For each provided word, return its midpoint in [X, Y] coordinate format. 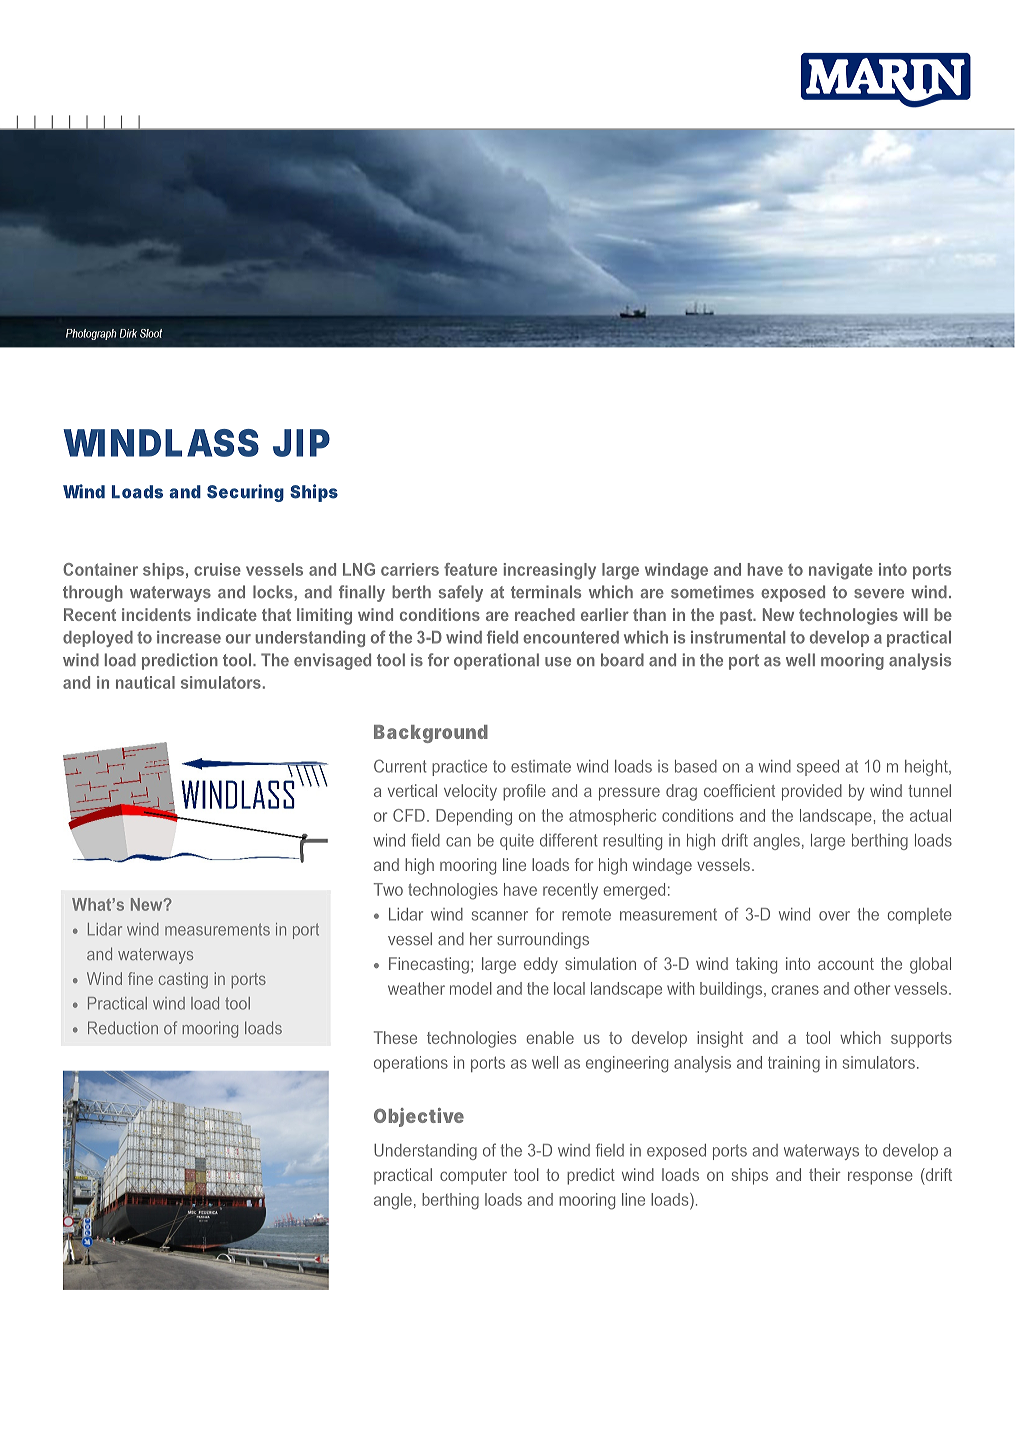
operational [496, 661]
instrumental [738, 637]
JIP [301, 443]
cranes [795, 990]
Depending [474, 817]
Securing [245, 493]
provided [812, 792]
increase [189, 637]
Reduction [123, 1027]
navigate [841, 571]
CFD [409, 815]
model [471, 988]
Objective [419, 1117]
